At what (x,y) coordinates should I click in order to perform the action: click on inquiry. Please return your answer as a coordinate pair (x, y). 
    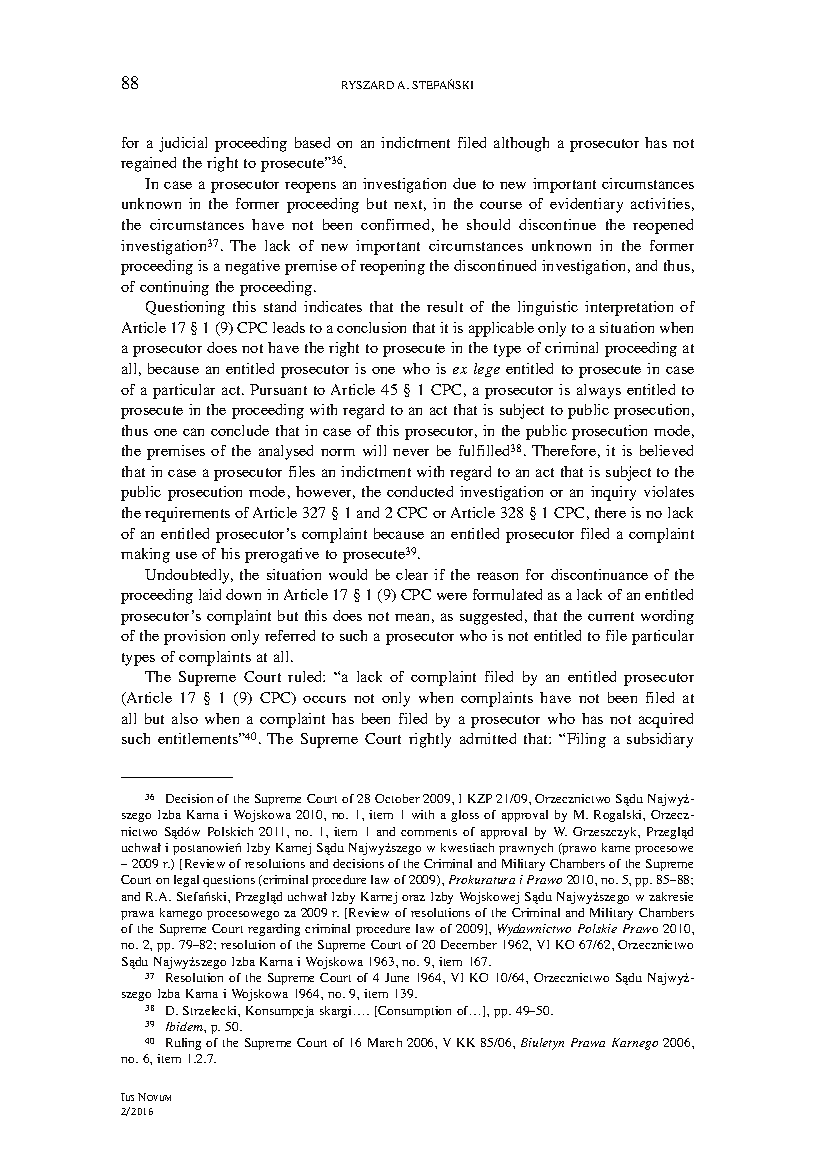
    Looking at the image, I should click on (613, 493).
